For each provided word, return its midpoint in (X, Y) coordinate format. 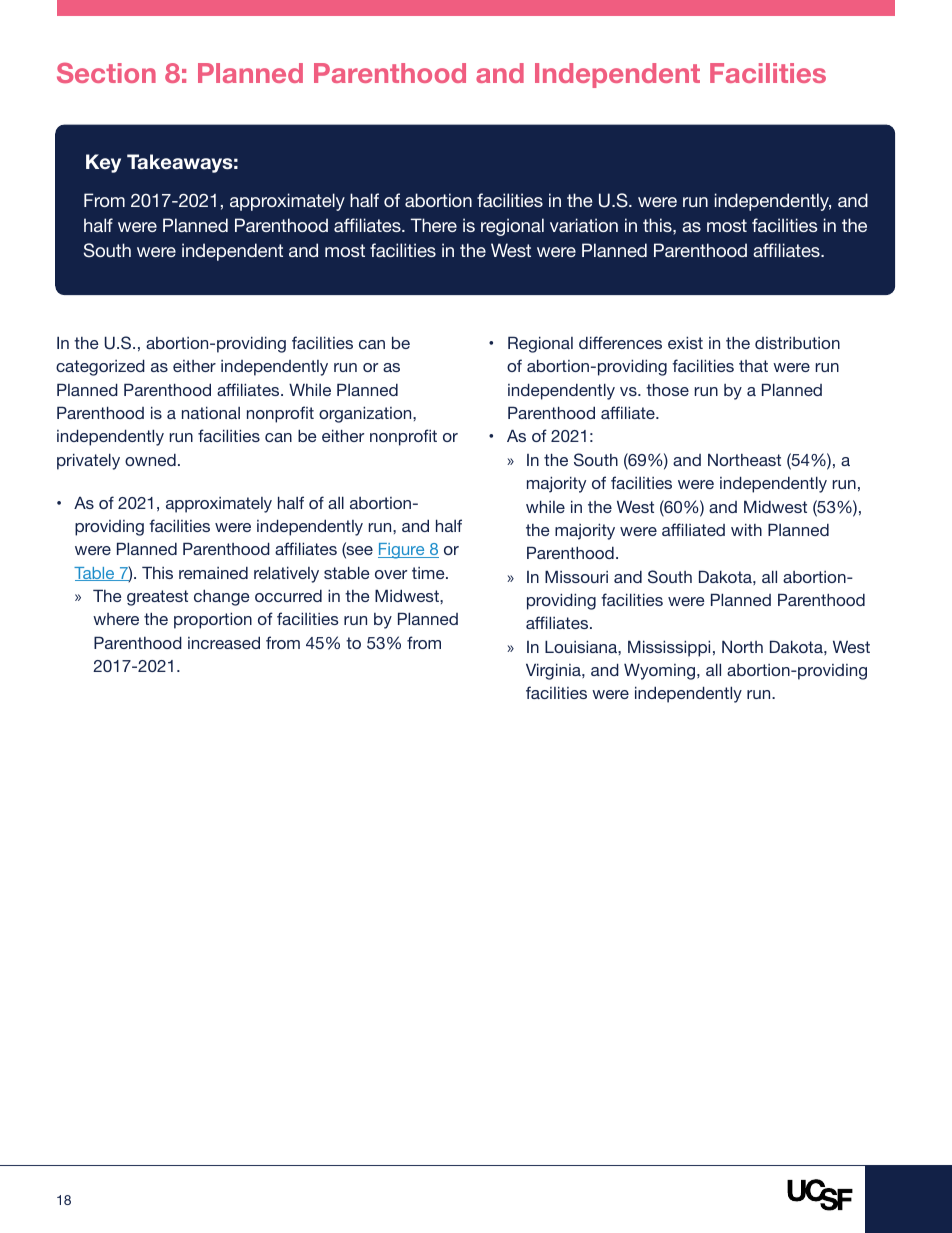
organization (366, 414)
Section (106, 73)
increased (224, 642)
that (753, 366)
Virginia (554, 671)
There (434, 225)
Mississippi (669, 648)
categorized (100, 367)
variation (584, 225)
